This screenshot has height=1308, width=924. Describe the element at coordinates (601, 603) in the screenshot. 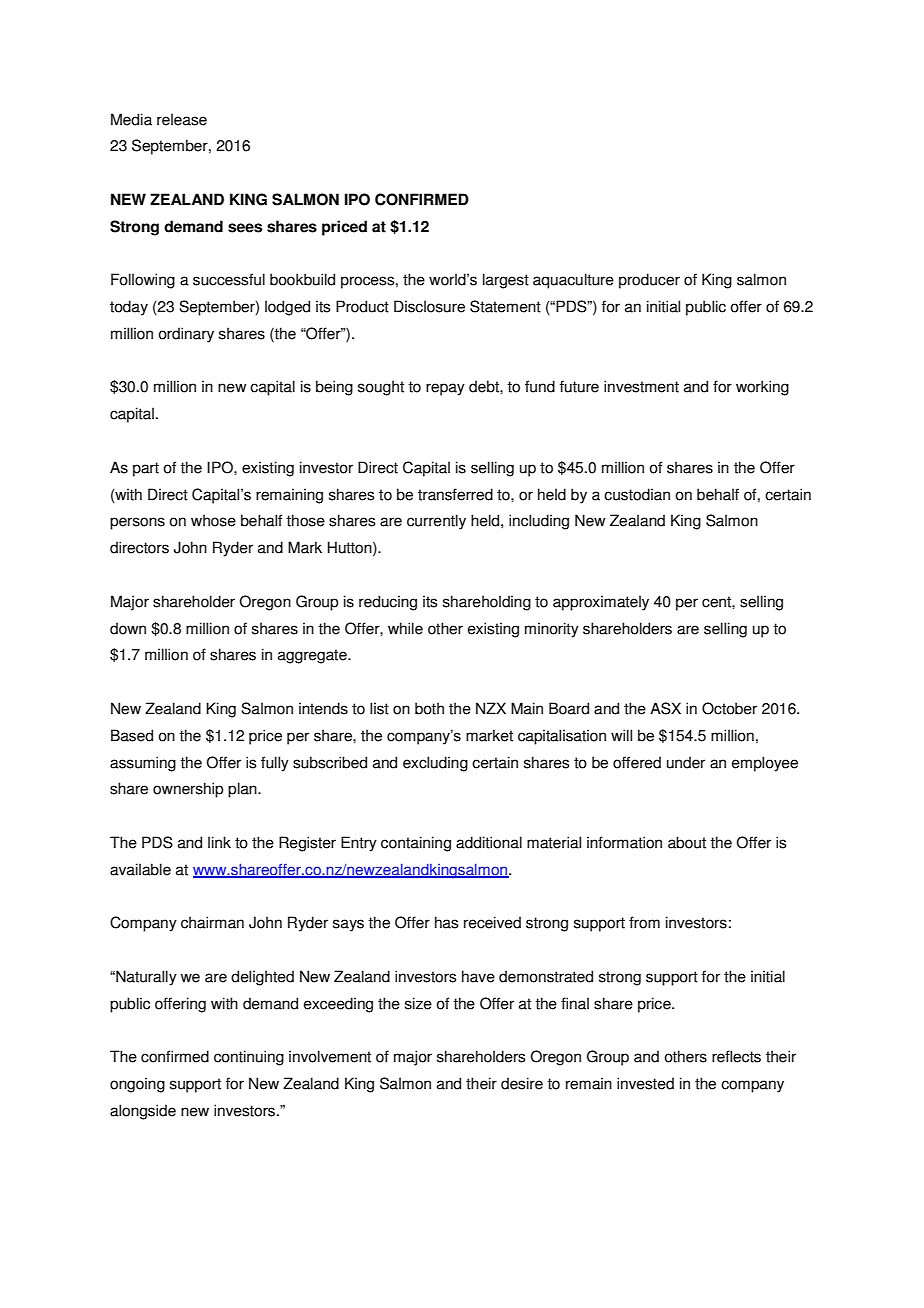

I see `approximately` at that location.
